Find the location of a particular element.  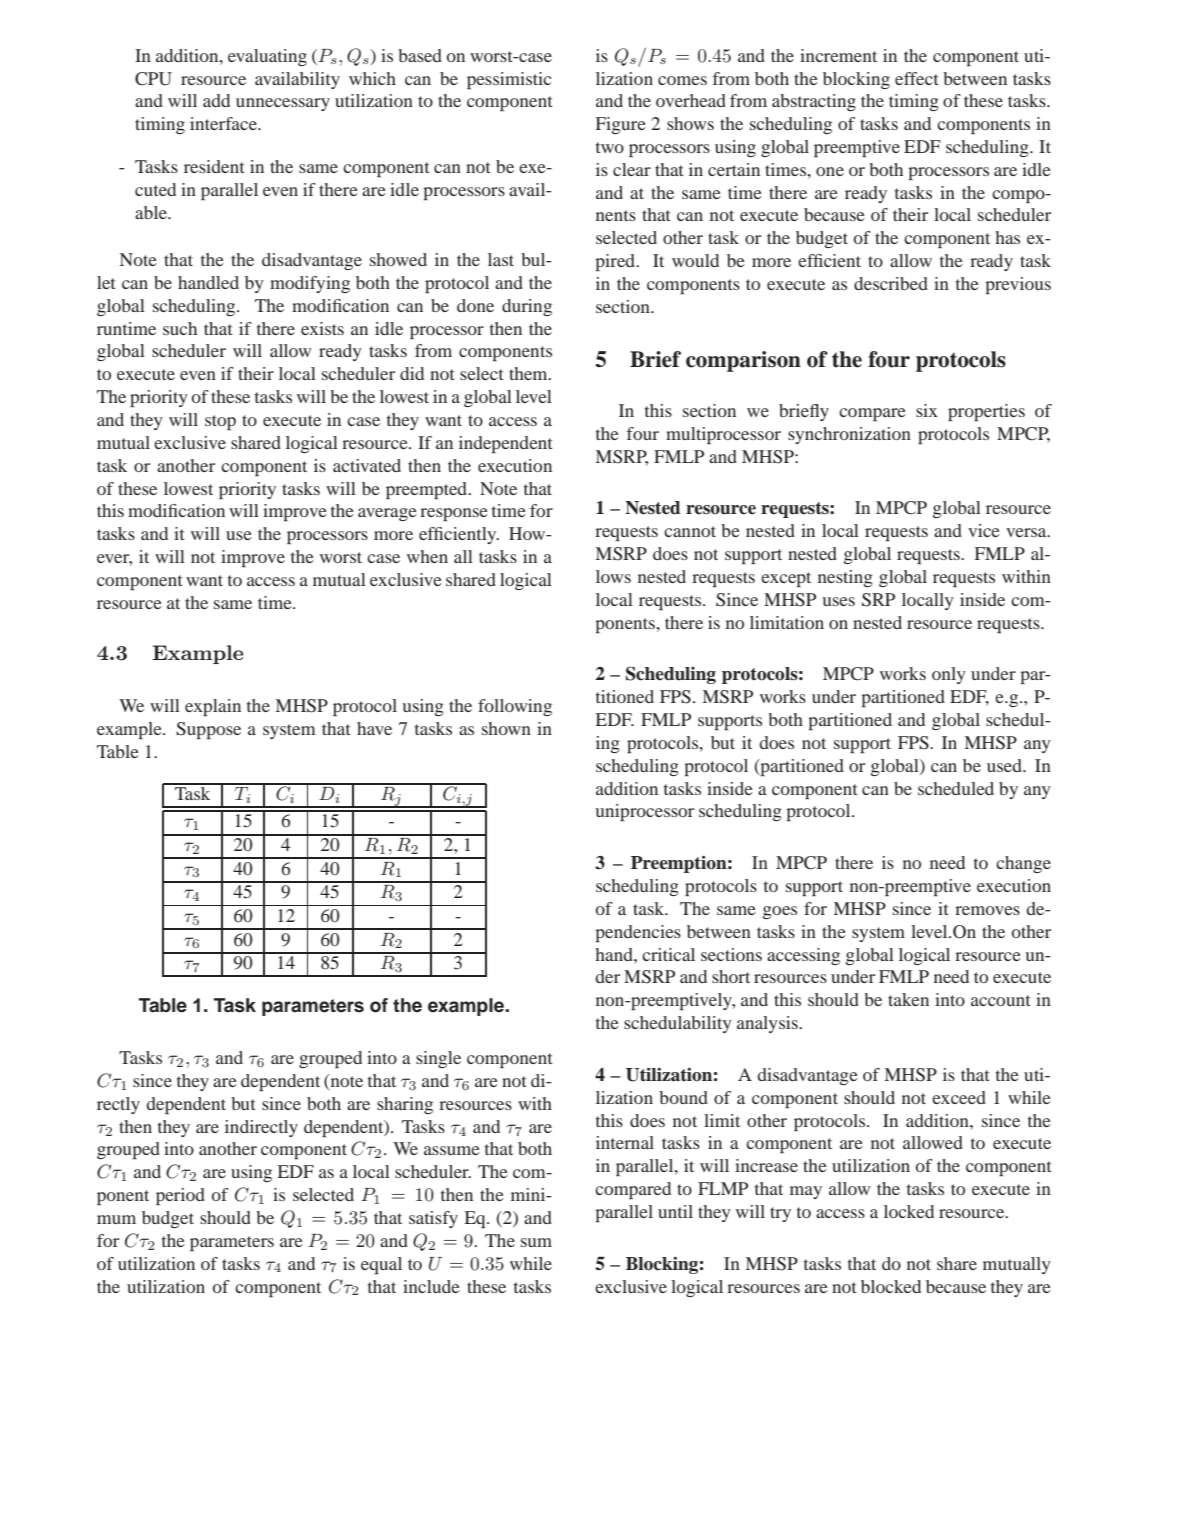

equal is located at coordinates (381, 1265).
